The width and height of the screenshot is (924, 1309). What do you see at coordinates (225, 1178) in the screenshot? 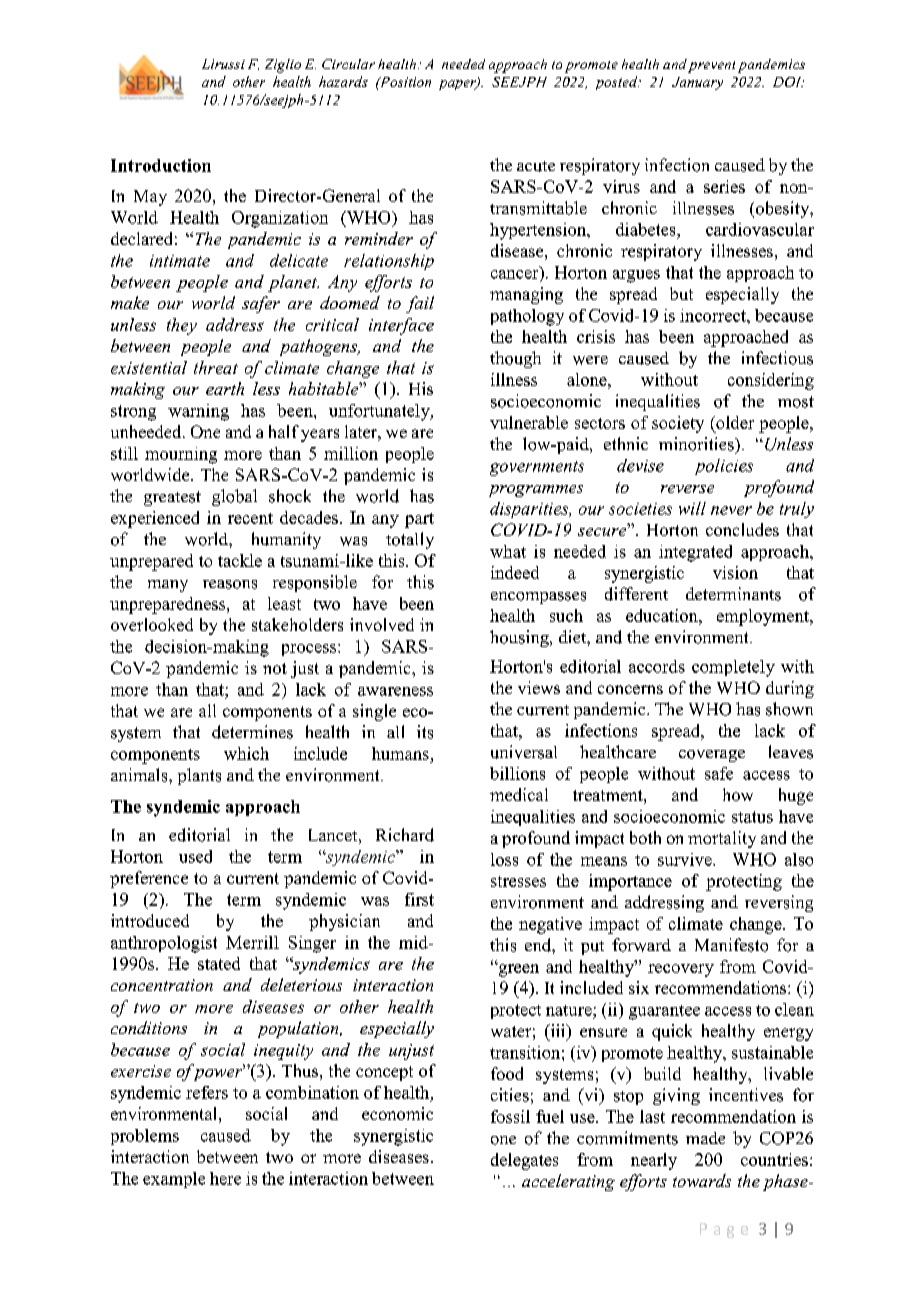
I see `here` at bounding box center [225, 1178].
